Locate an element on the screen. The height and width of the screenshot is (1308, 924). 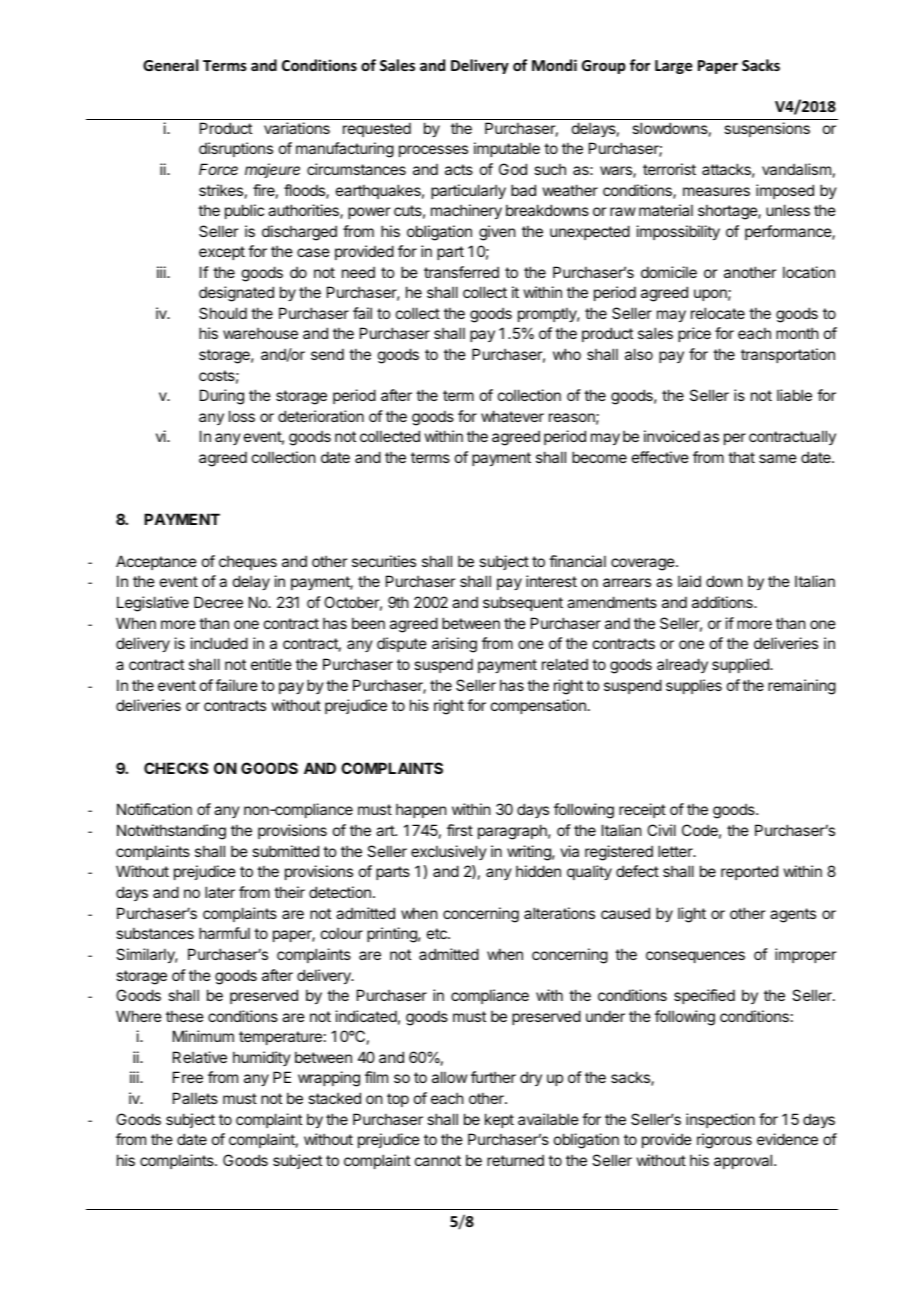
kept is located at coordinates (499, 1120).
